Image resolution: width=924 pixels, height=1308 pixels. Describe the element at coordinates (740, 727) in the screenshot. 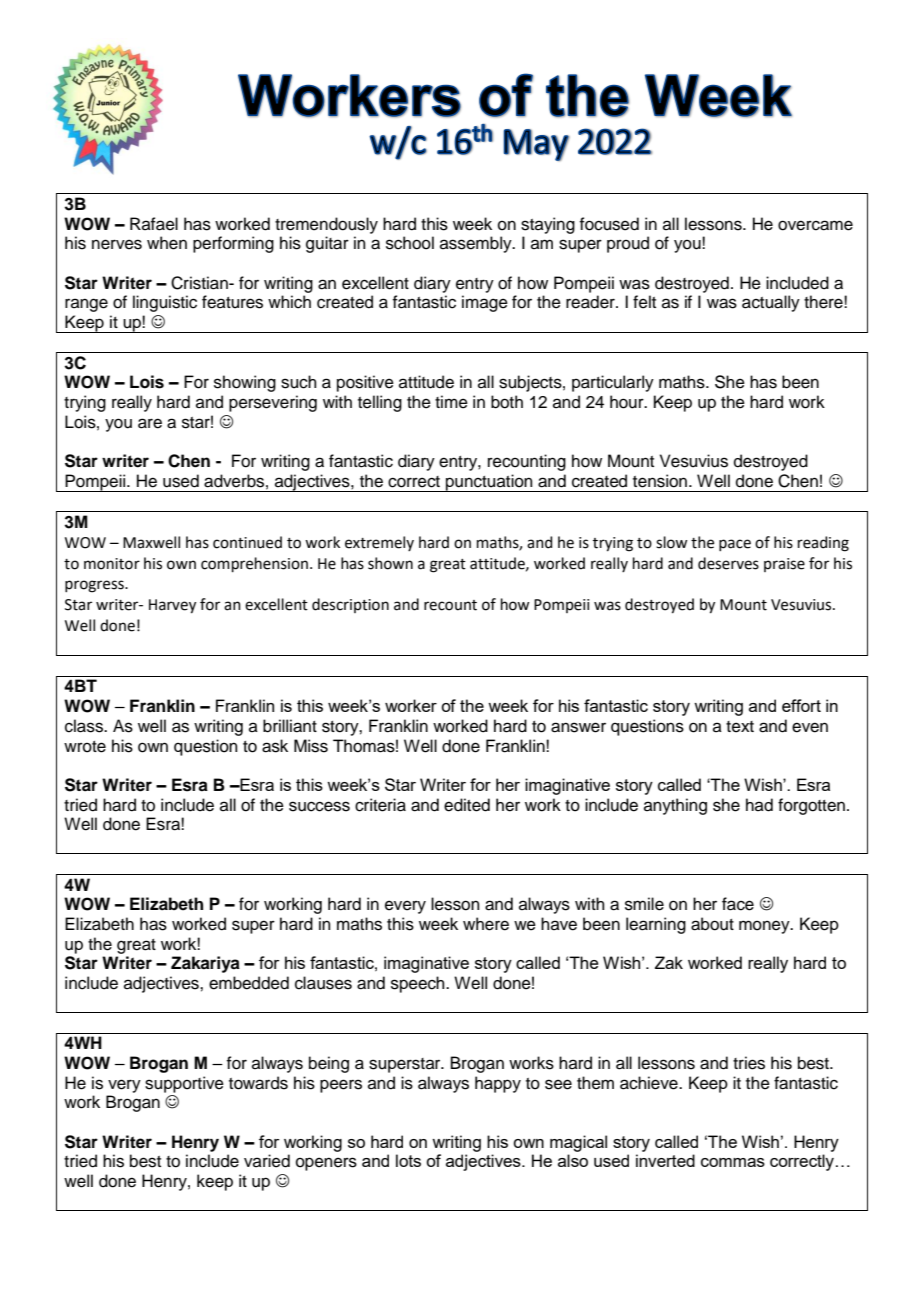

I see `text` at that location.
